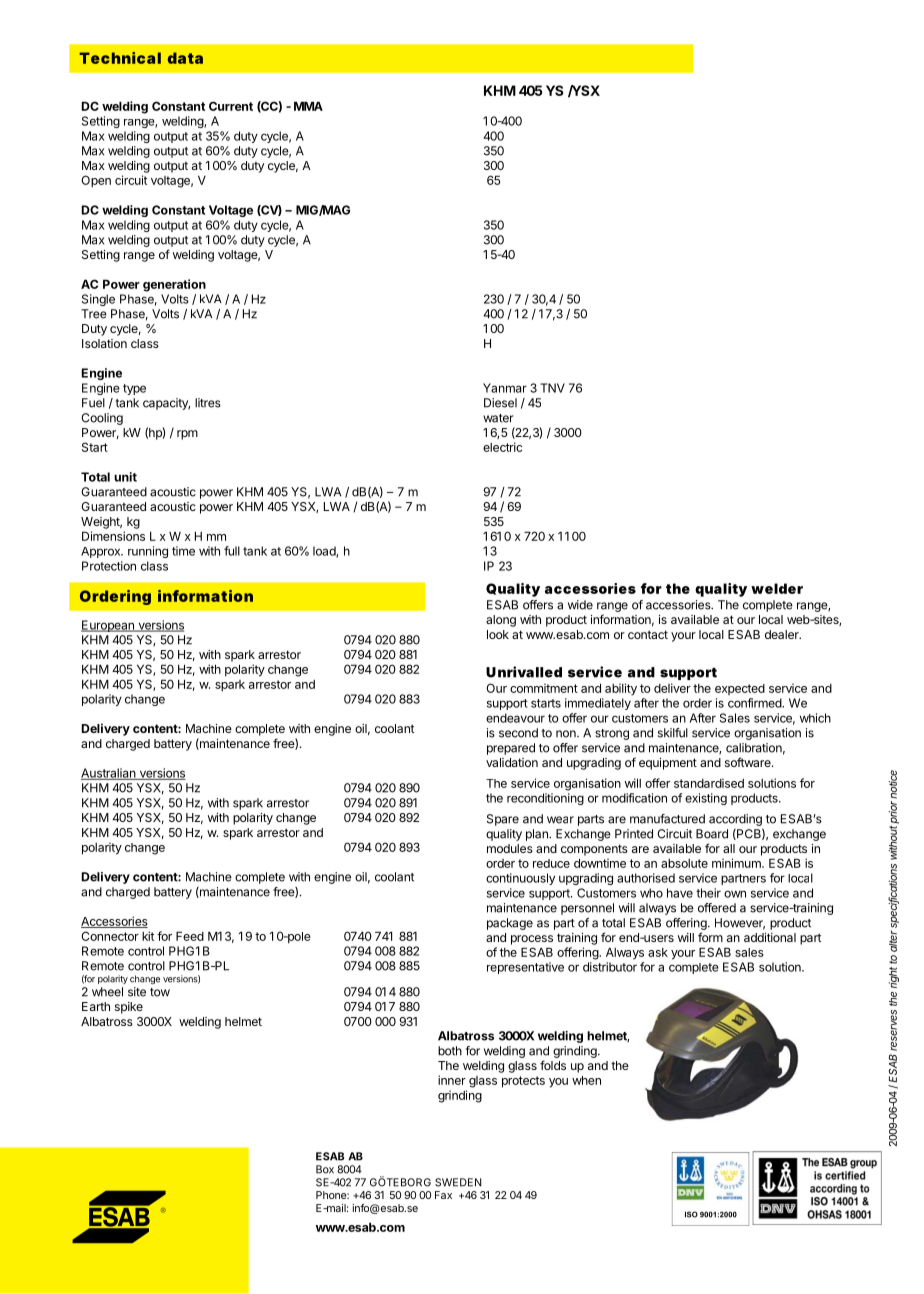 Image resolution: width=924 pixels, height=1294 pixels. I want to click on when, so click(586, 1080).
